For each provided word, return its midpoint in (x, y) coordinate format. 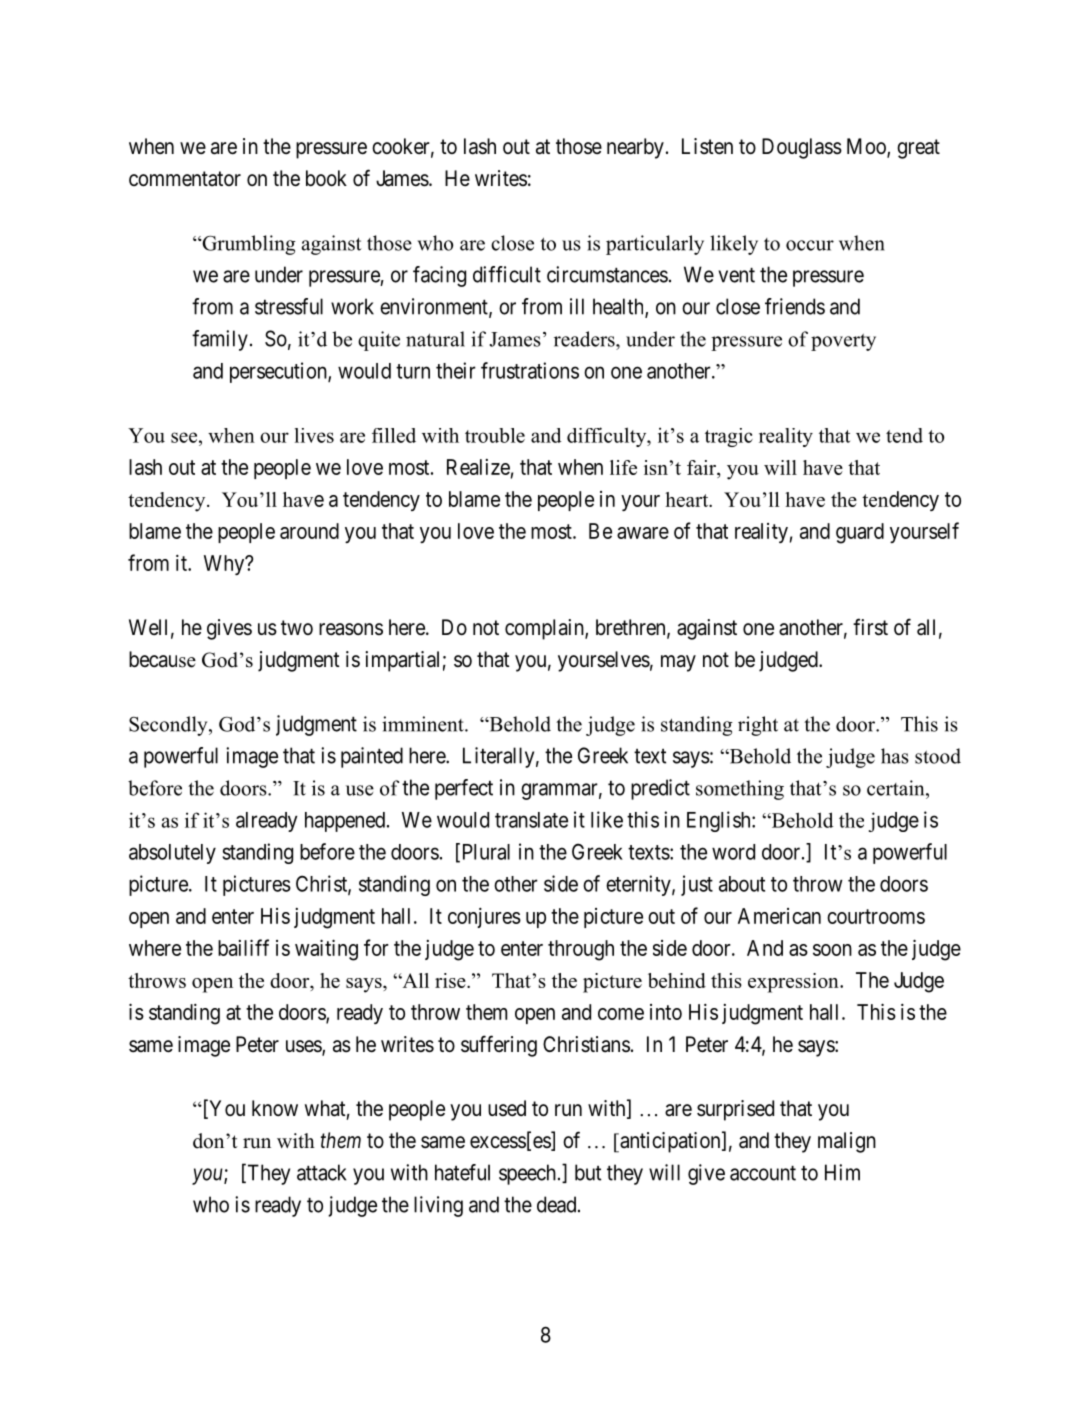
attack (321, 1172)
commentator (185, 179)
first (870, 627)
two (297, 627)
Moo (867, 147)
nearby (635, 148)
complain (545, 629)
